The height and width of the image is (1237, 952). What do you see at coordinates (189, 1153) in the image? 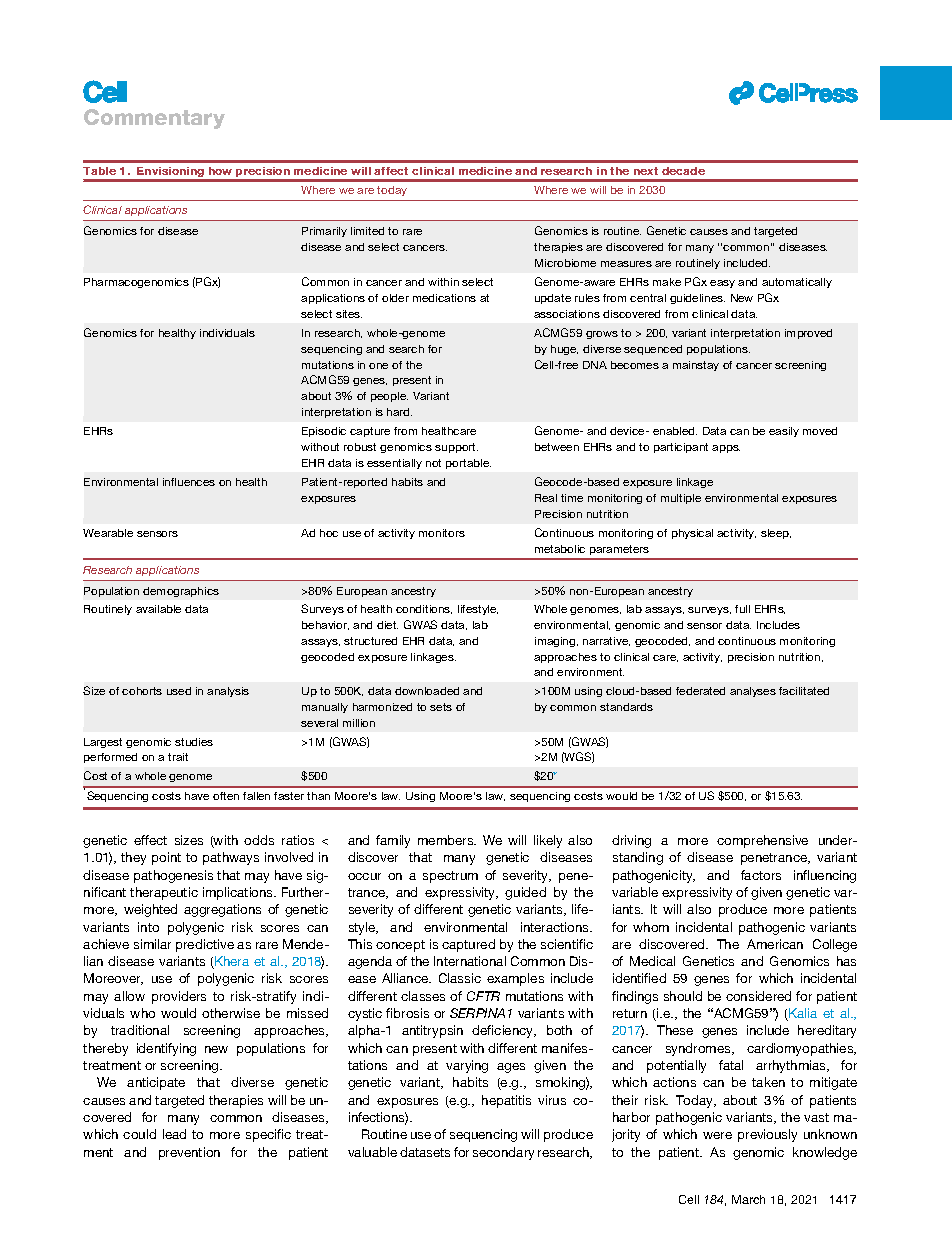
I see `prevention` at bounding box center [189, 1153].
